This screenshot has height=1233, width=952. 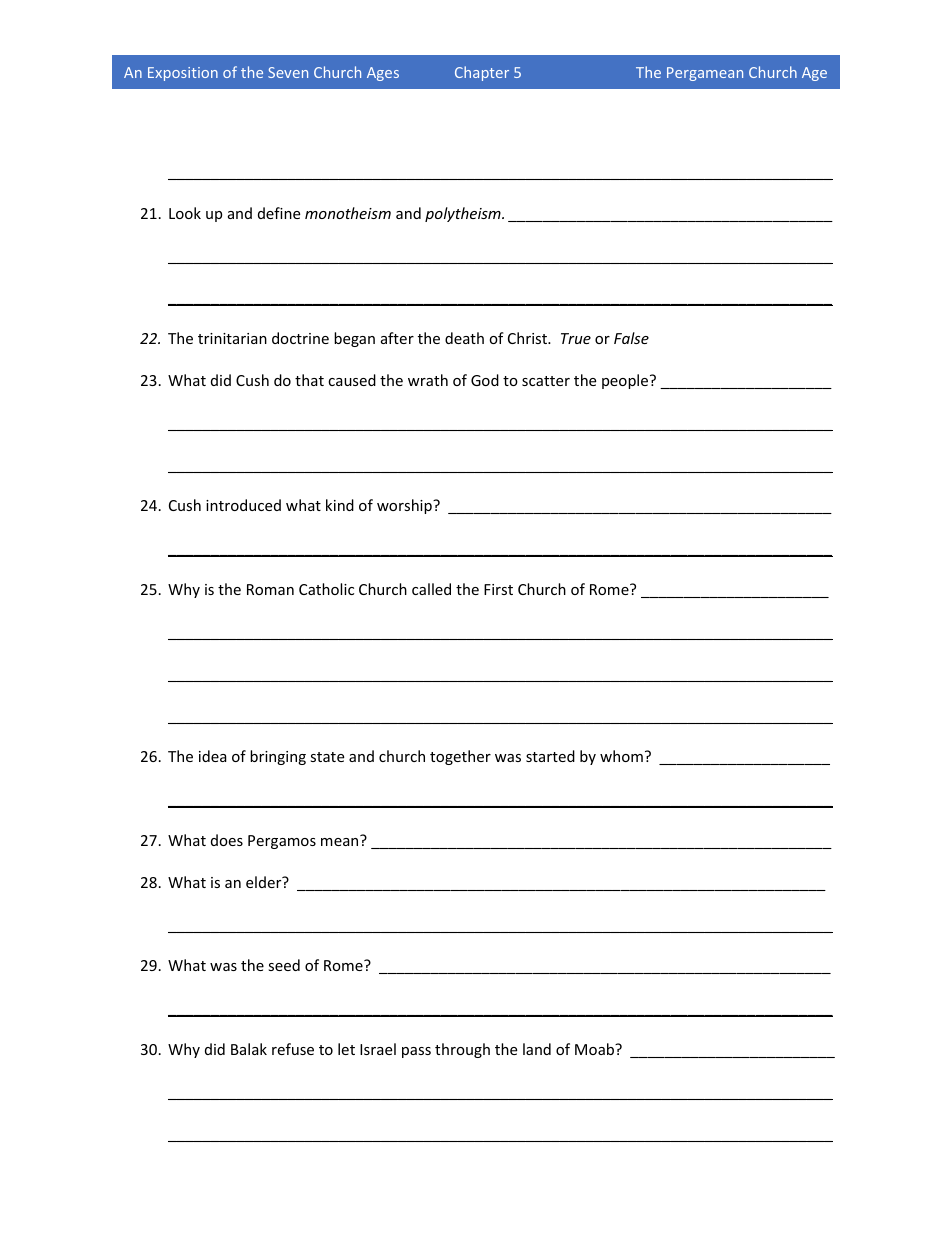 I want to click on pass, so click(x=416, y=1052).
